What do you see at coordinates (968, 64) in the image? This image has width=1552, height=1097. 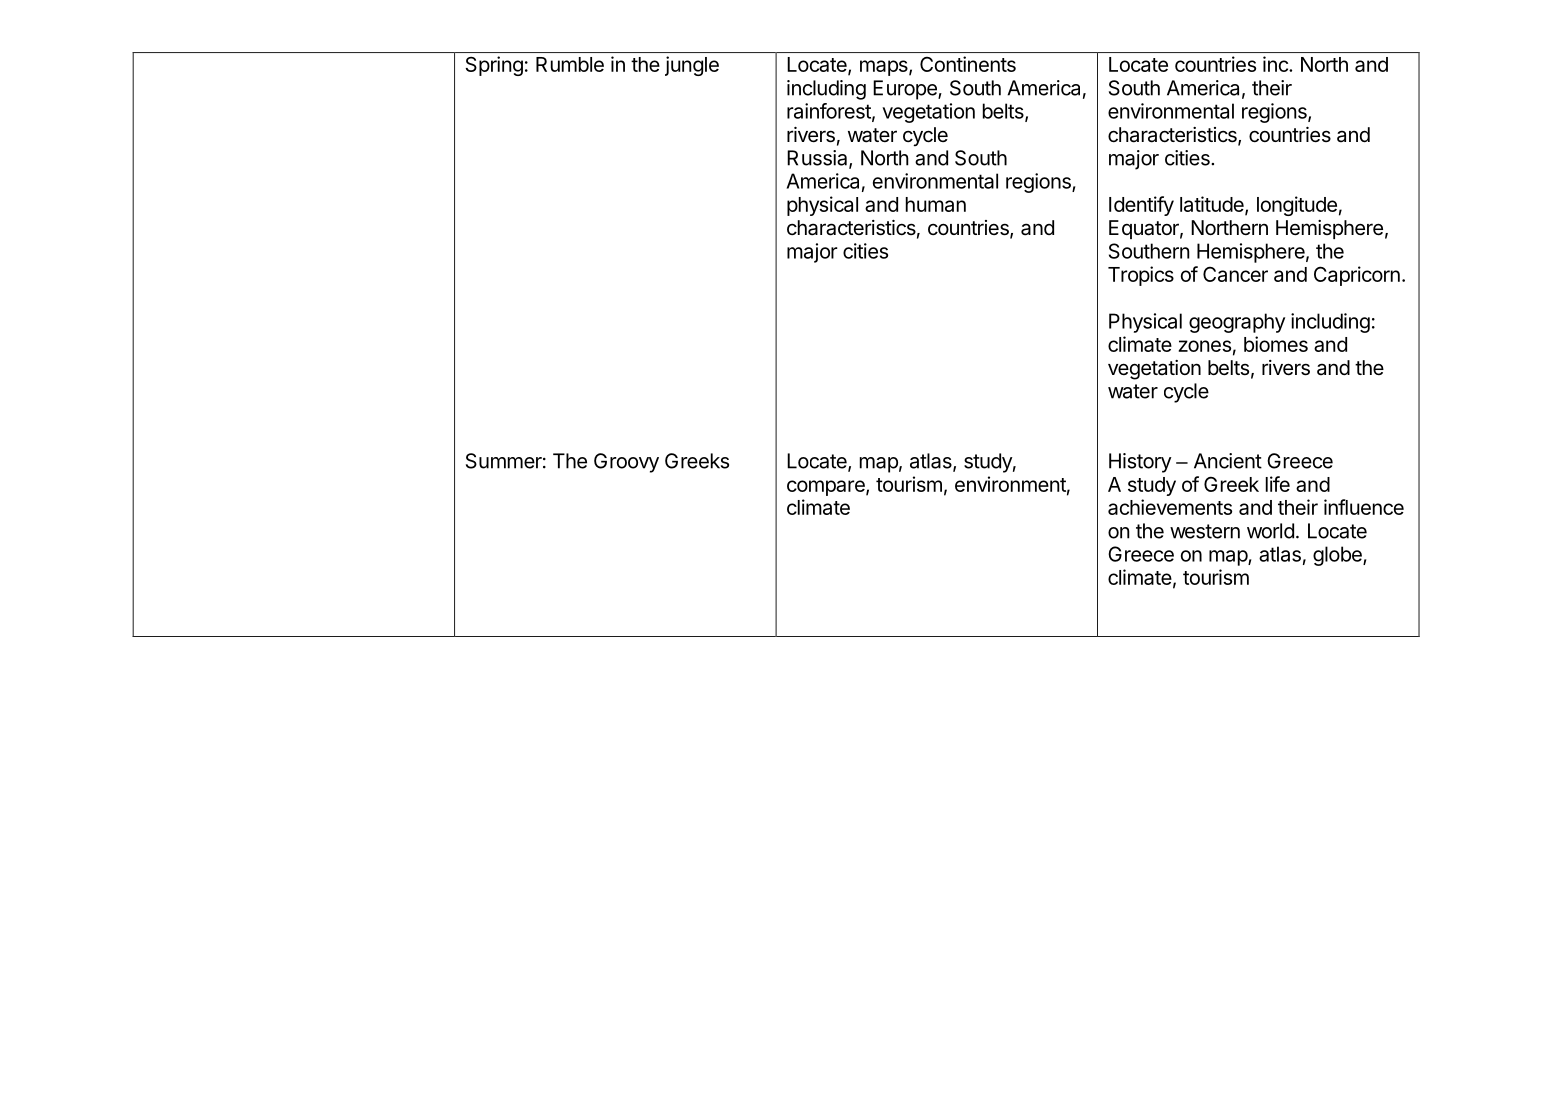 I see `Continents` at bounding box center [968, 64].
